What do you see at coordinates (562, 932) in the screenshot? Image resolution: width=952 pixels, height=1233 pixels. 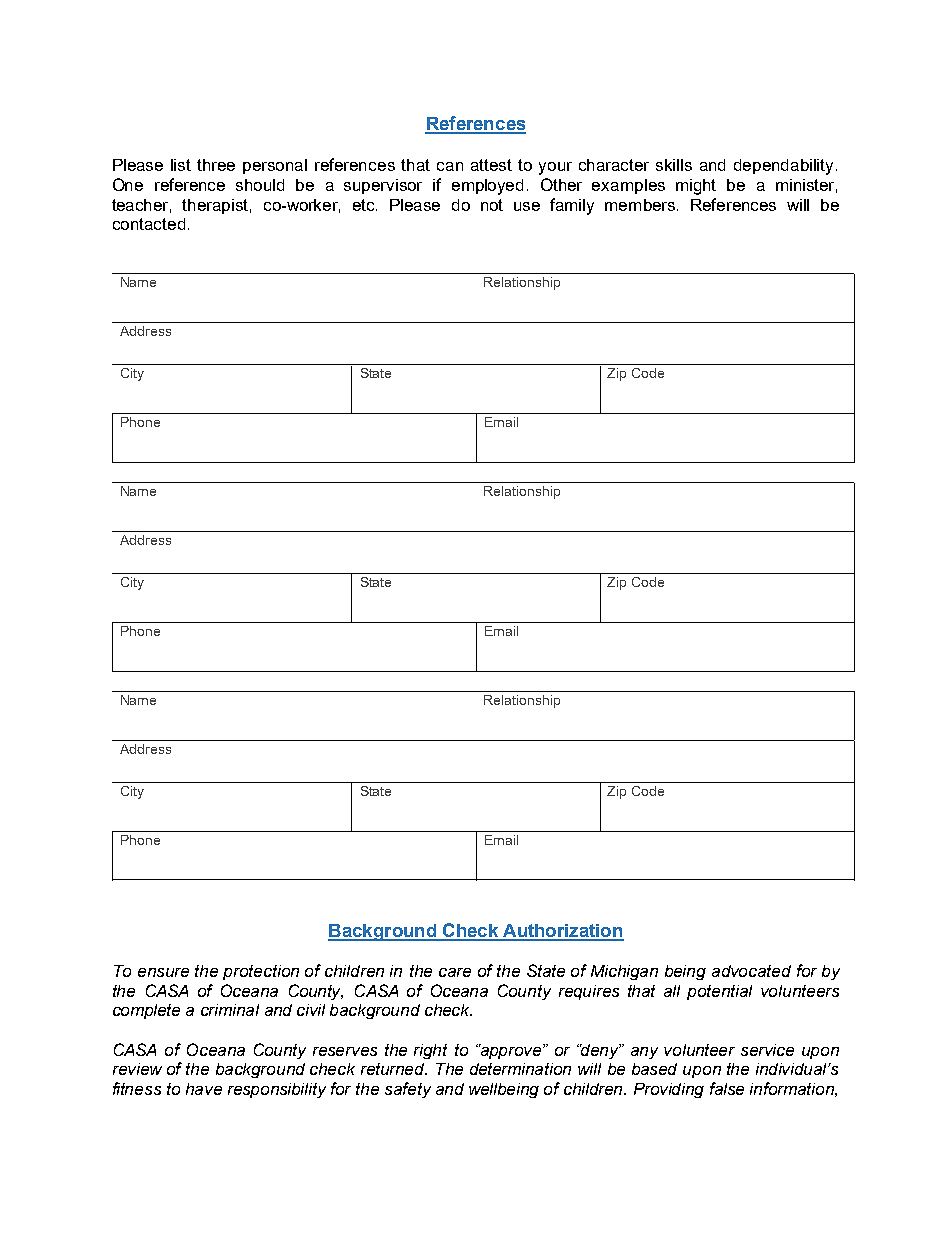 I see `Authorization` at bounding box center [562, 932].
